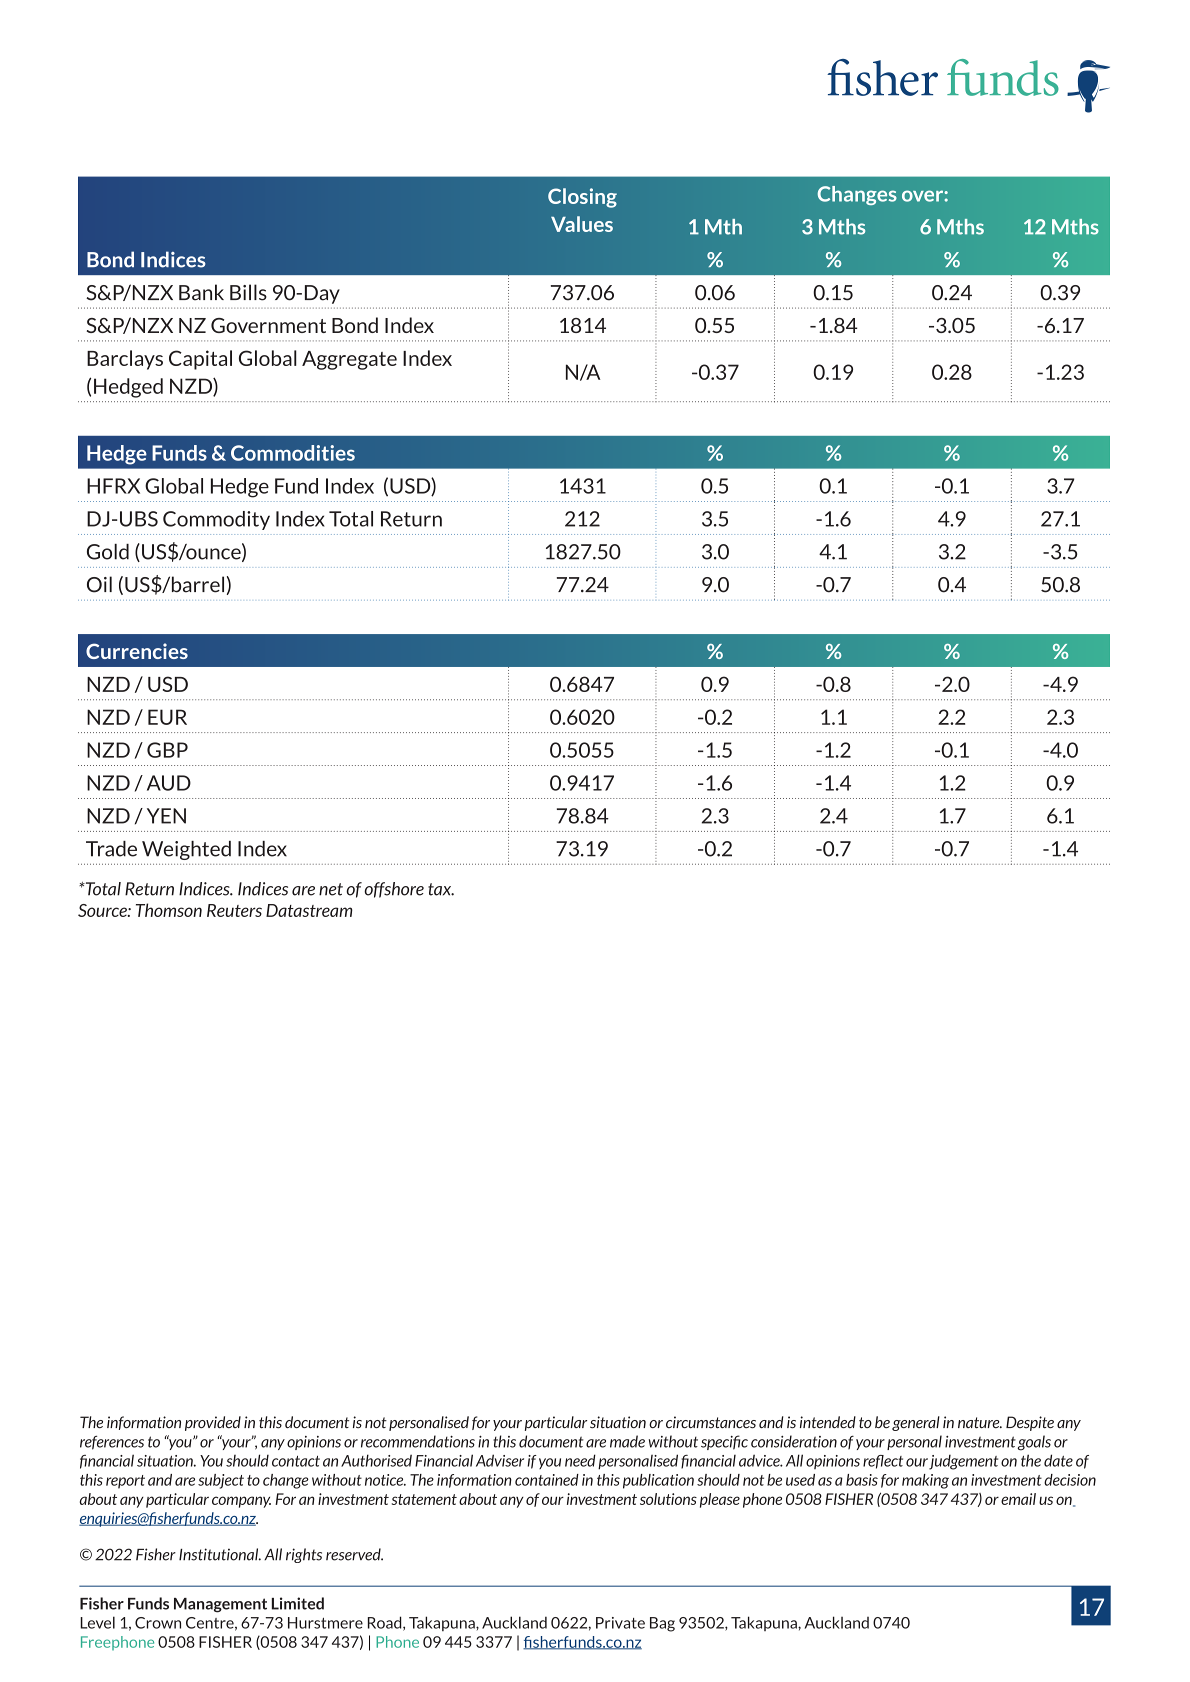 This page has width=1190, height=1682. Describe the element at coordinates (213, 1423) in the page. I see `provided` at that location.
